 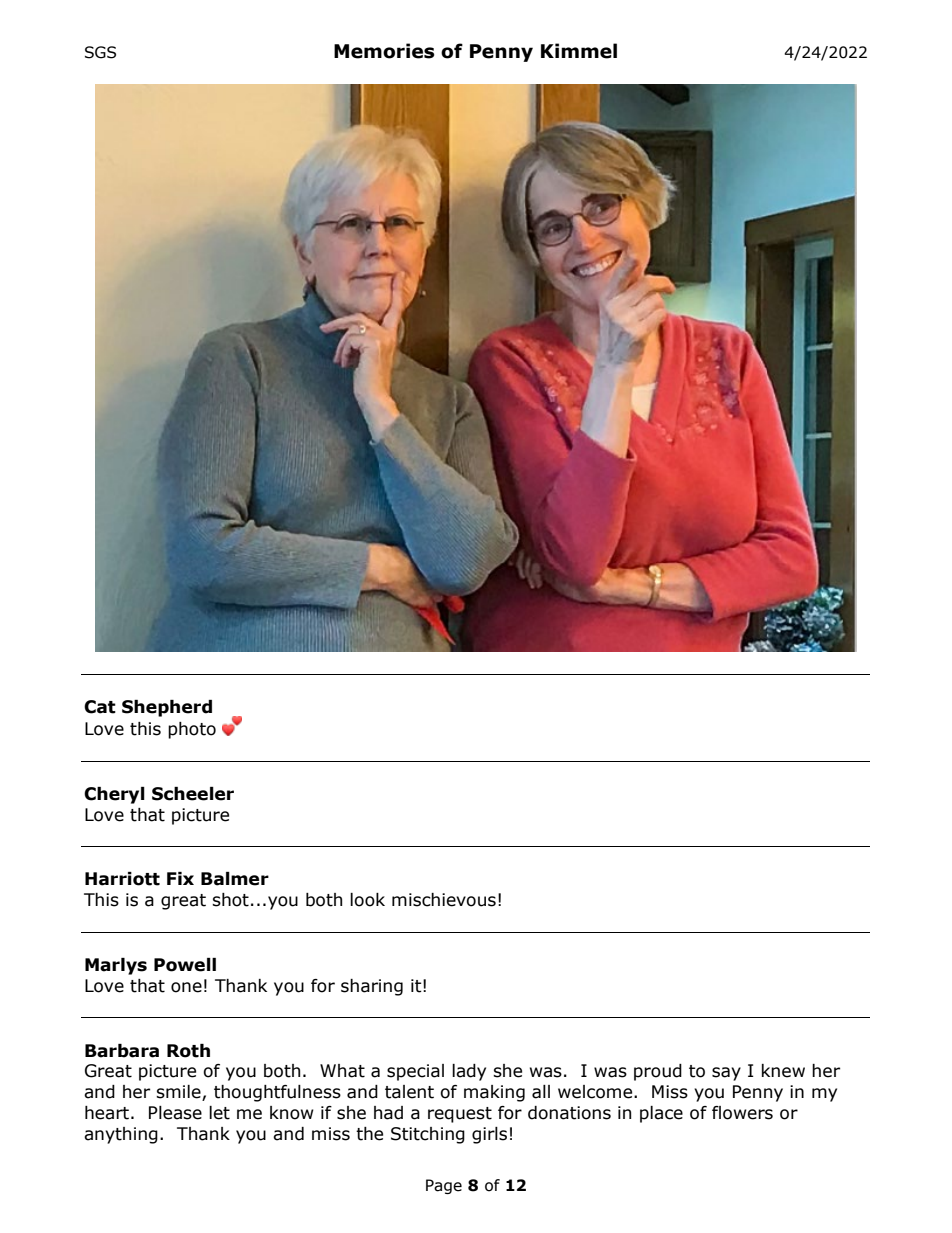 What do you see at coordinates (367, 900) in the screenshot?
I see `look` at bounding box center [367, 900].
